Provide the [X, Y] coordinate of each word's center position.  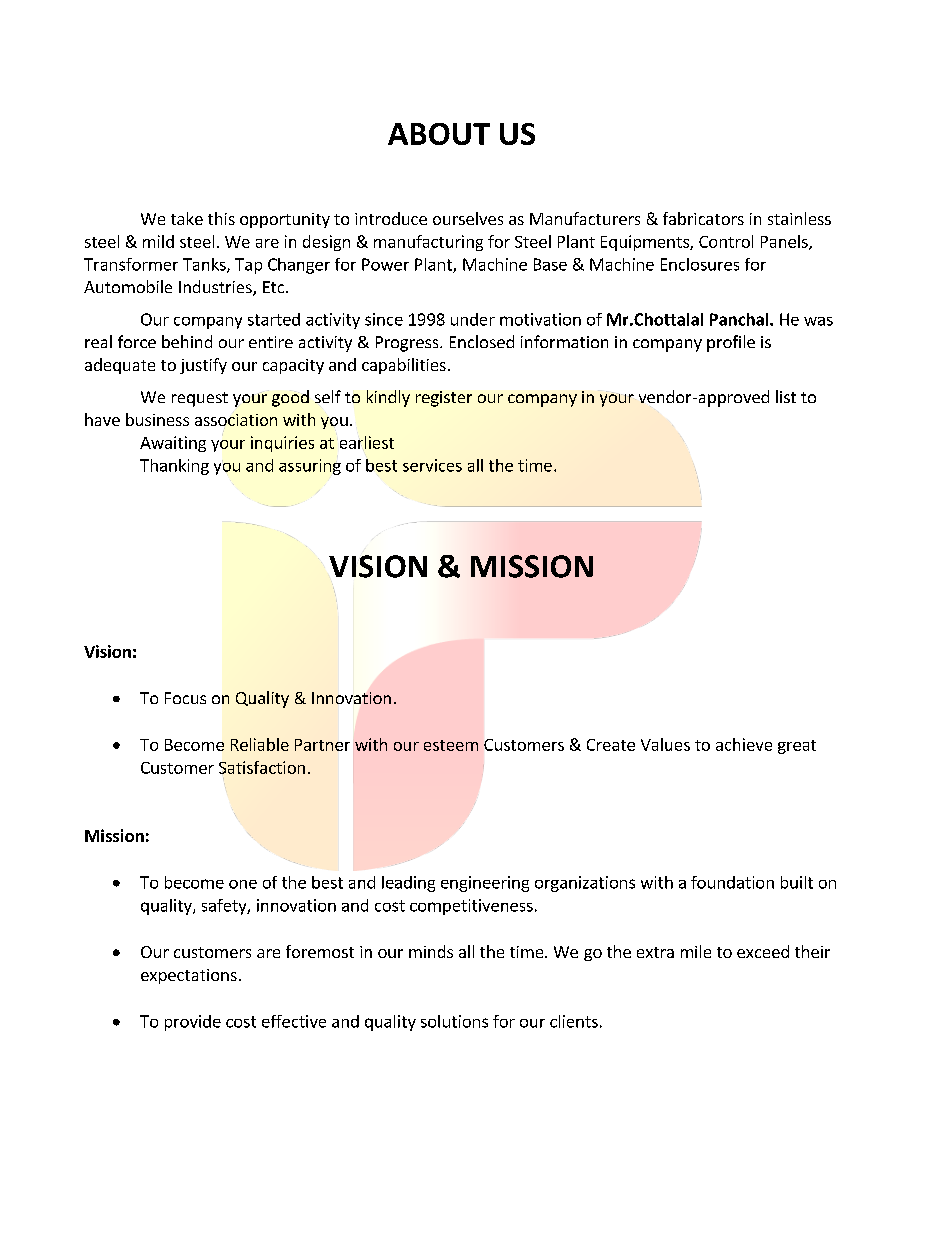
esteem [451, 745]
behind [187, 341]
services [432, 465]
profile [731, 343]
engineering [485, 884]
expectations [189, 976]
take [187, 218]
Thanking [174, 467]
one [243, 884]
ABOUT [439, 134]
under [473, 319]
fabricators [703, 218]
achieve [744, 744]
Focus [185, 698]
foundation [732, 882]
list [786, 396]
